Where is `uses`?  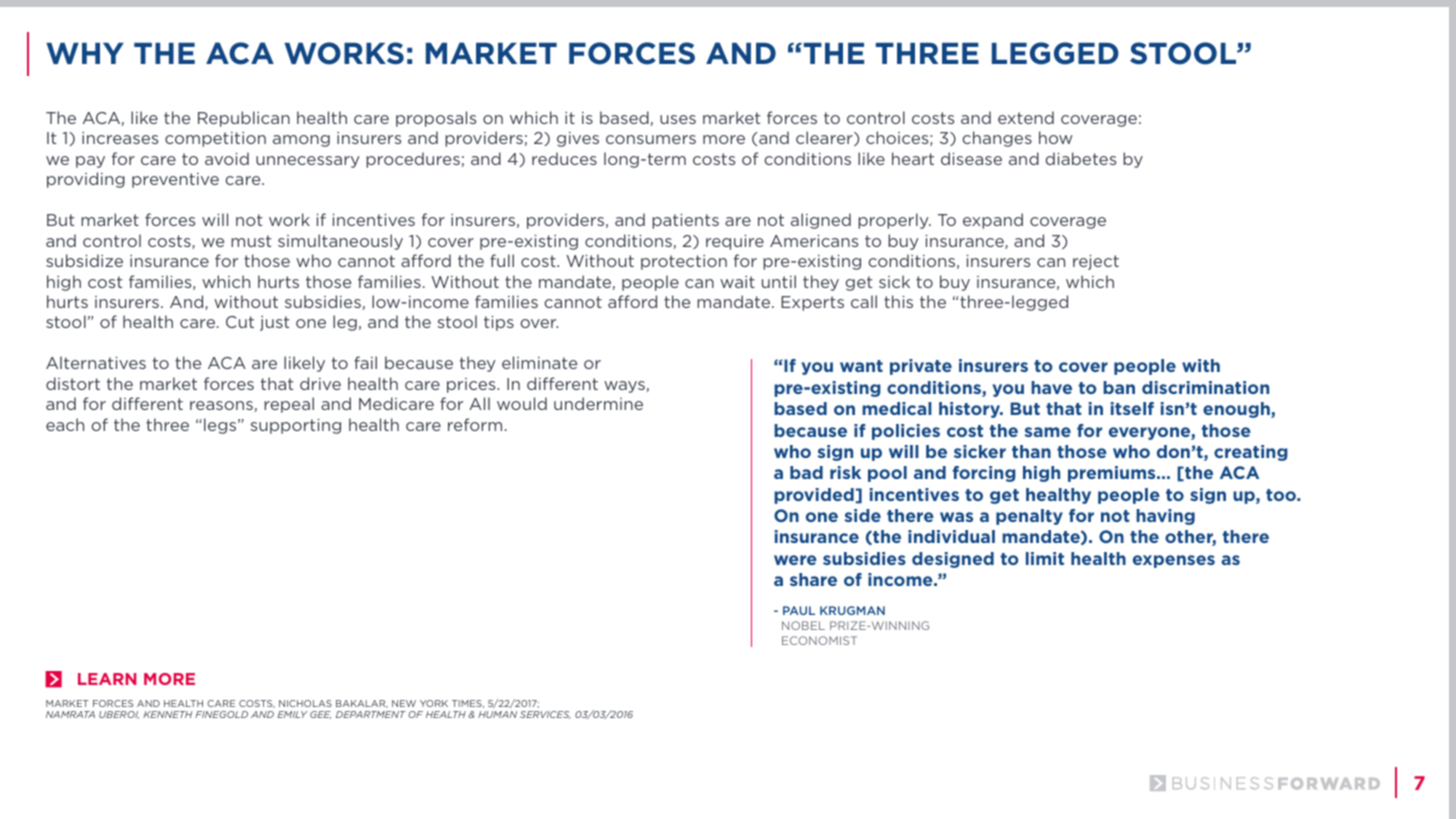 uses is located at coordinates (678, 119).
